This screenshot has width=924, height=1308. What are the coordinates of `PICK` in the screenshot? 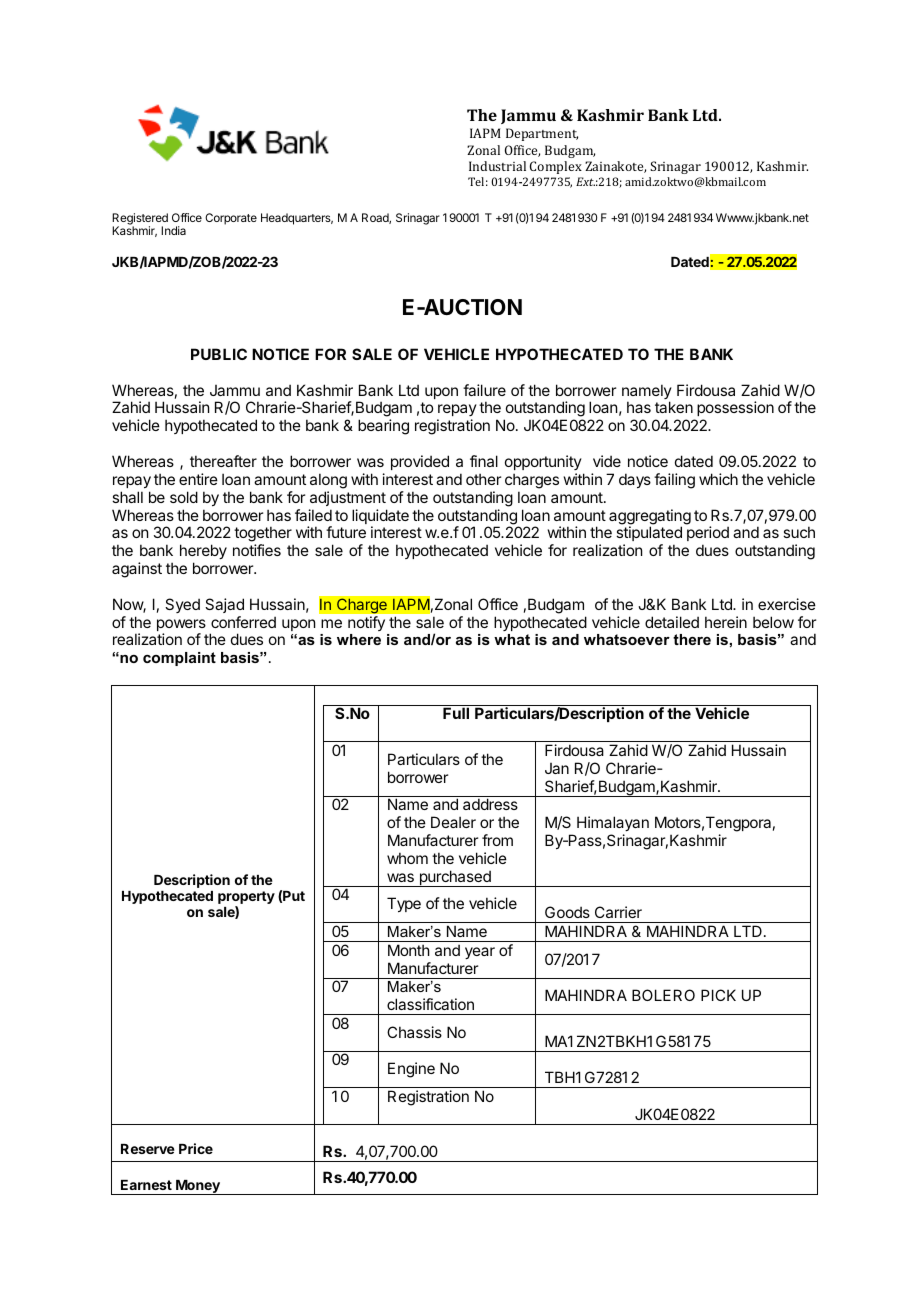 It's located at (718, 995).
